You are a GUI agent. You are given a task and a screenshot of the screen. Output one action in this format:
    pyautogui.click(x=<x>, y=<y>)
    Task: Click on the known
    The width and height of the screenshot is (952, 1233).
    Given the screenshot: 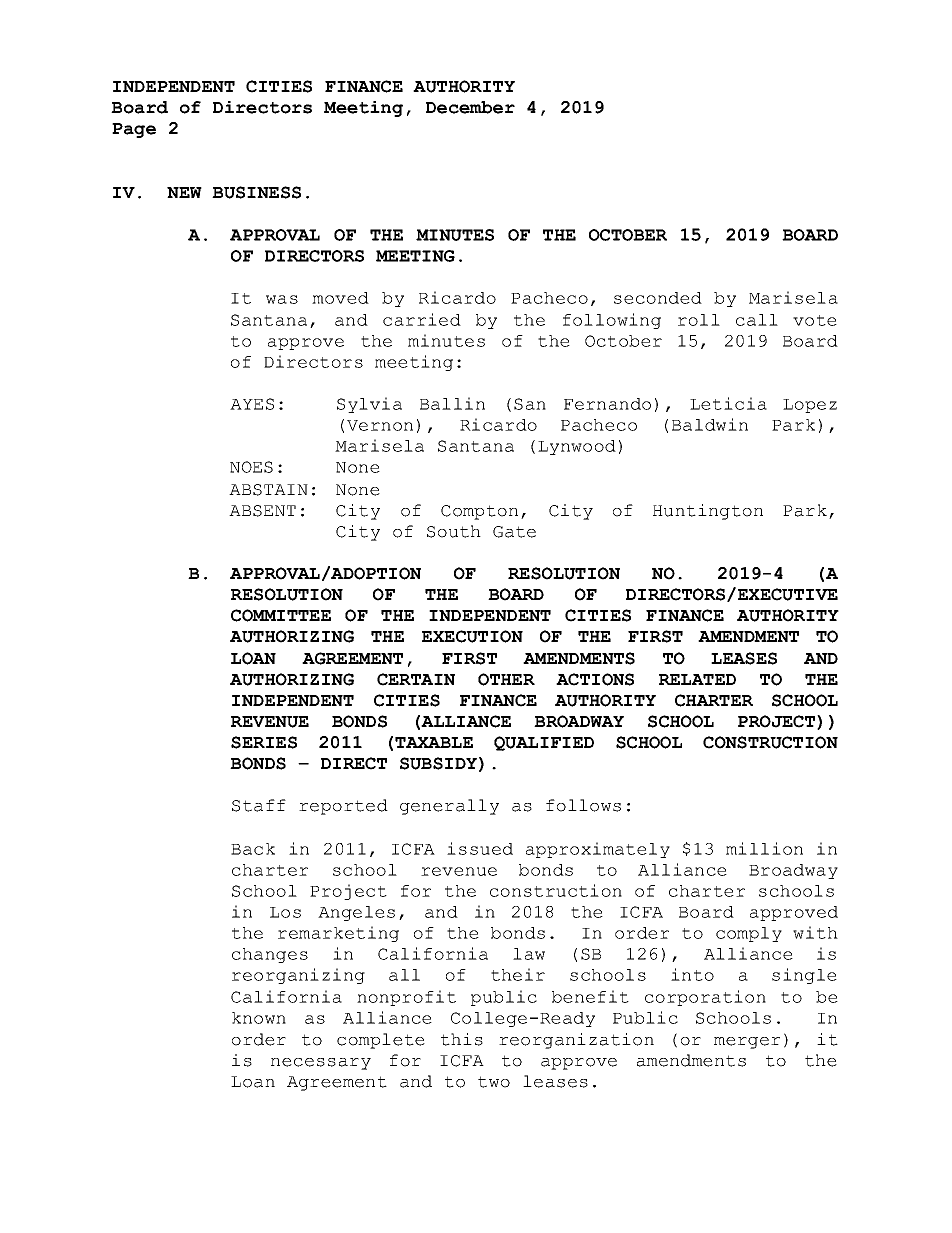 What is the action you would take?
    pyautogui.click(x=259, y=1018)
